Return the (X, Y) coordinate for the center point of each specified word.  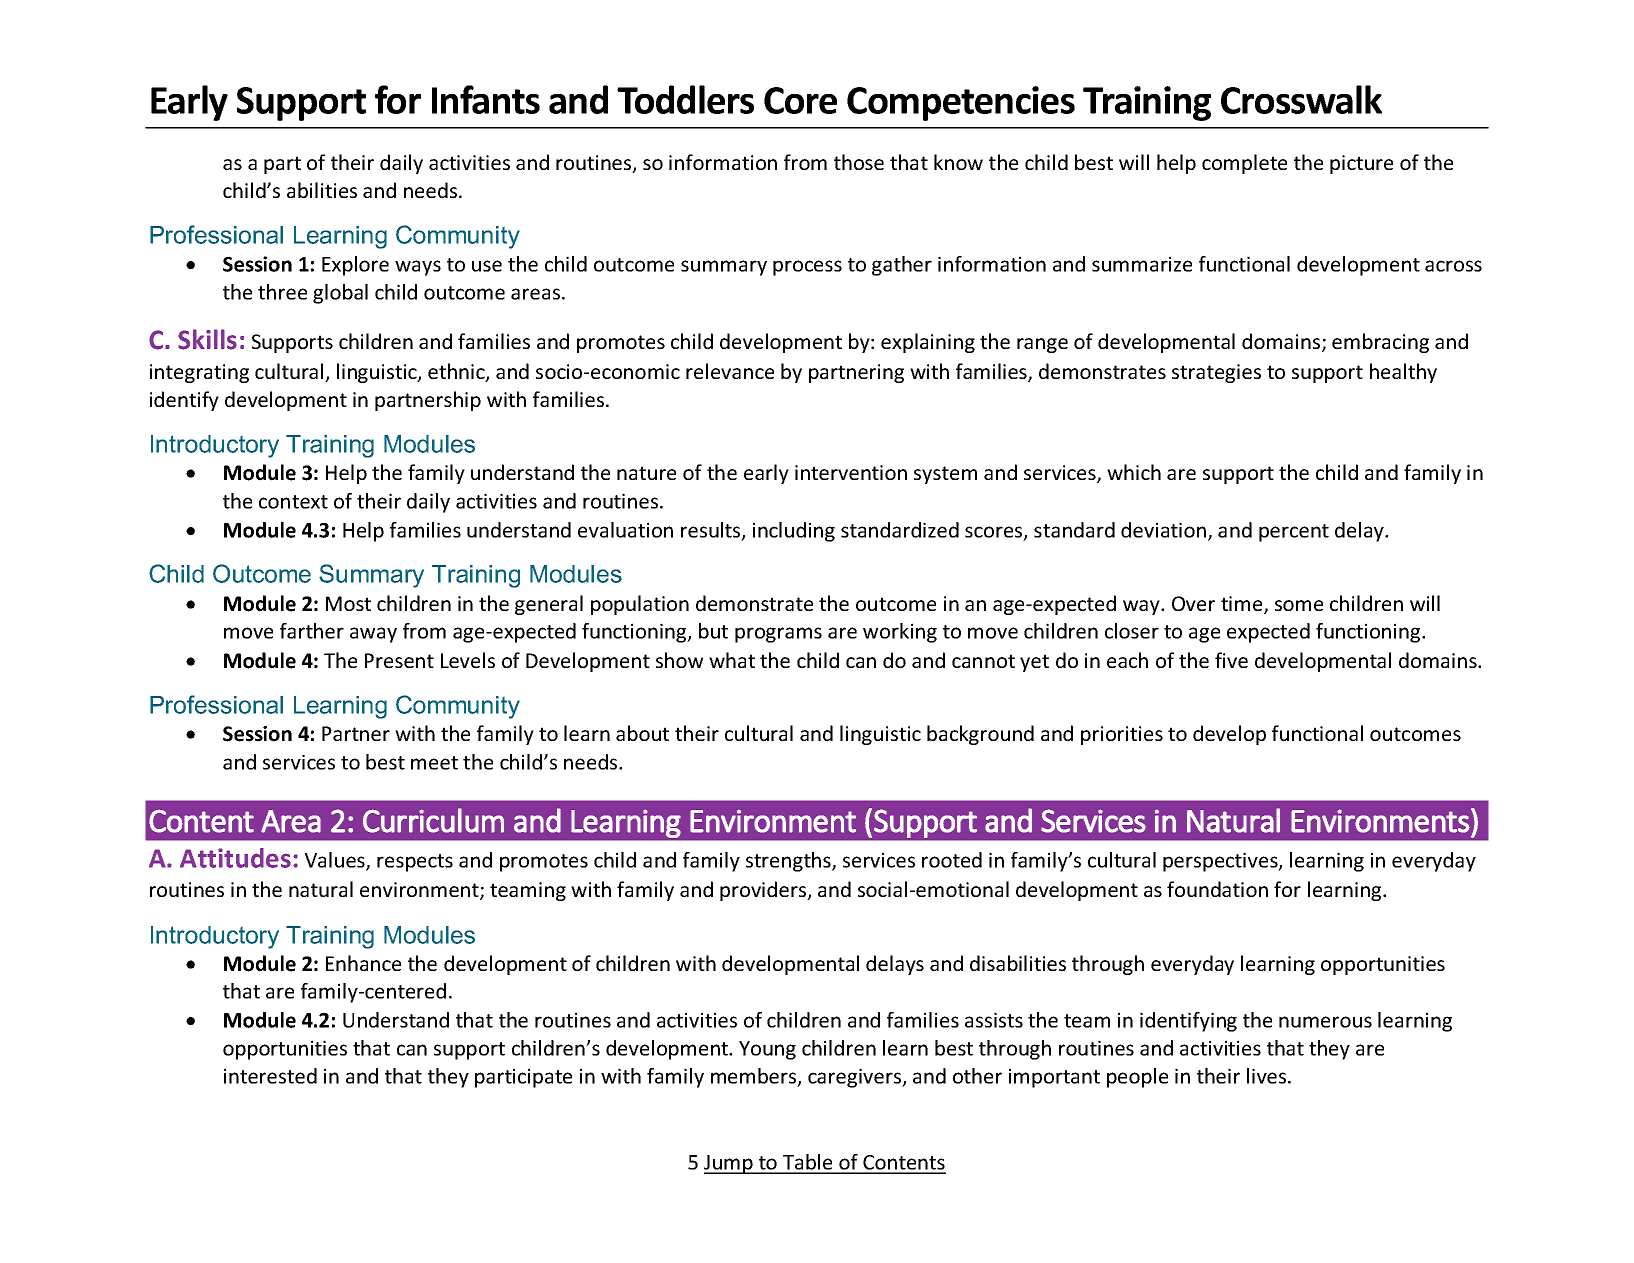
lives (1268, 1076)
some (1299, 605)
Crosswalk (1301, 99)
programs (778, 635)
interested (270, 1076)
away (373, 635)
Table (808, 1163)
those (859, 162)
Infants (486, 99)
